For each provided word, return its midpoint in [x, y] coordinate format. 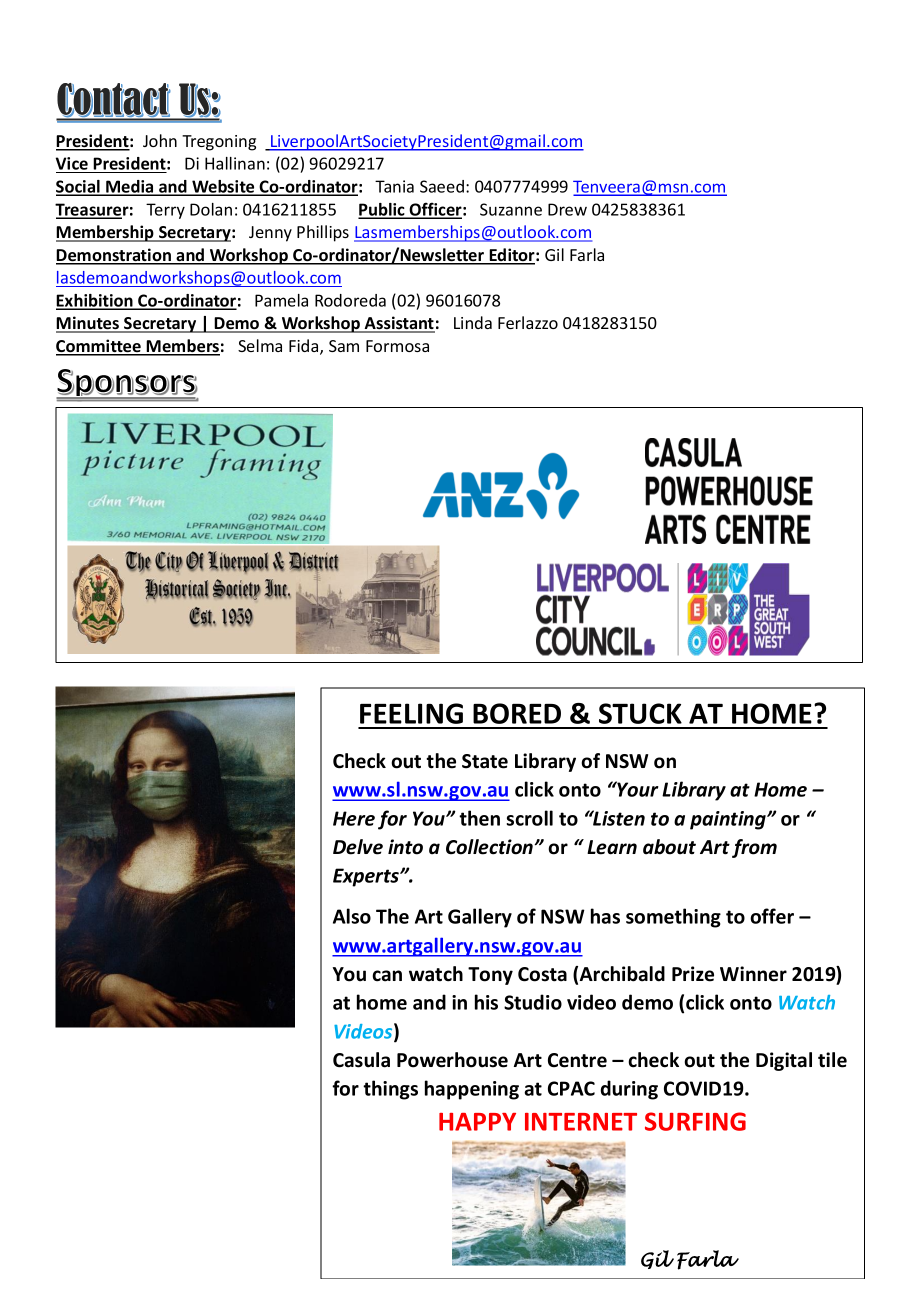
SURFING [695, 1121]
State [485, 761]
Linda [473, 322]
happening [472, 1090]
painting [729, 820]
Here [354, 818]
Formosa [397, 346]
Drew [567, 209]
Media [130, 187]
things [390, 1090]
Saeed [442, 186]
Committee [99, 347]
